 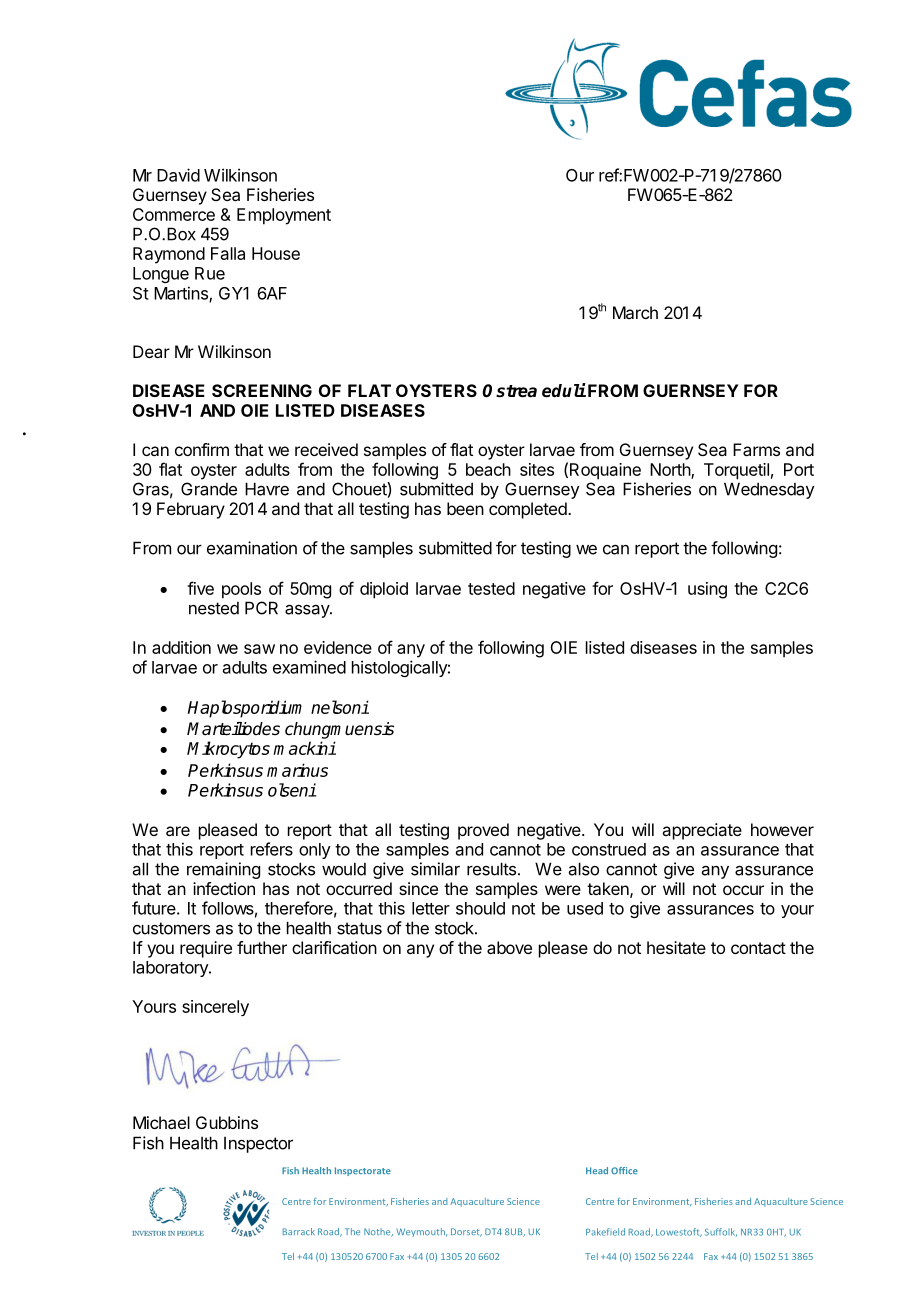 What do you see at coordinates (635, 312) in the image?
I see `March` at bounding box center [635, 312].
